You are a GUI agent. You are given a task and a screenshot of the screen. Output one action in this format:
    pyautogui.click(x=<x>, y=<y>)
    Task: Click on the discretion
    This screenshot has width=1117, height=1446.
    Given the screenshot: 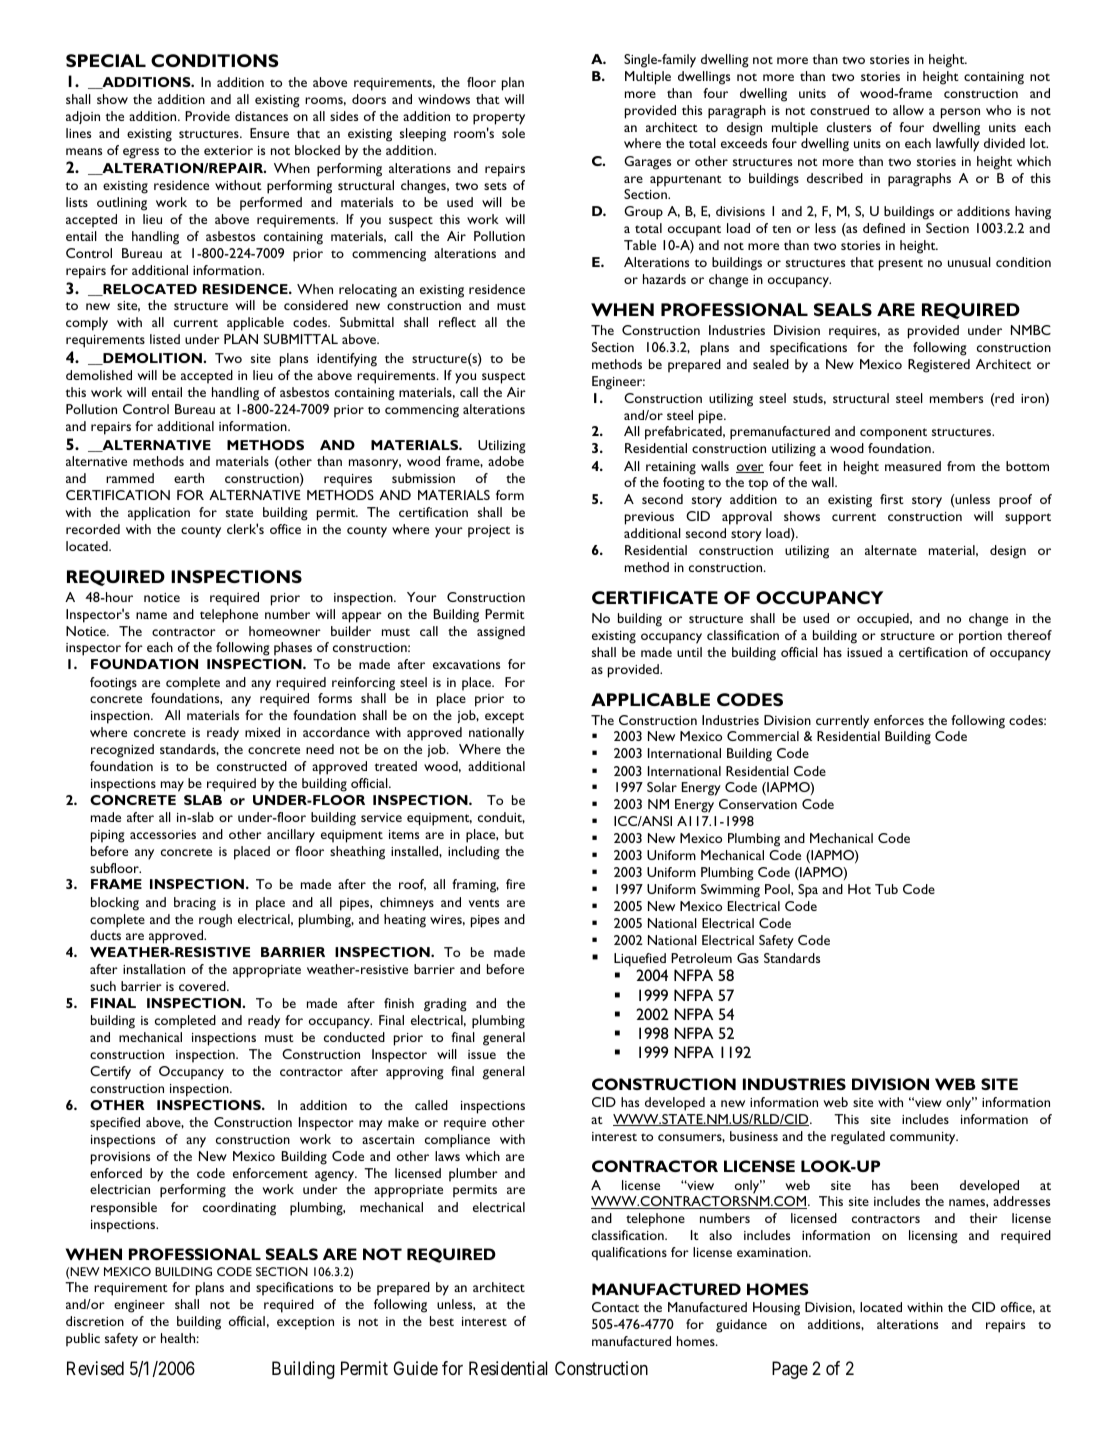 What is the action you would take?
    pyautogui.click(x=95, y=1321)
